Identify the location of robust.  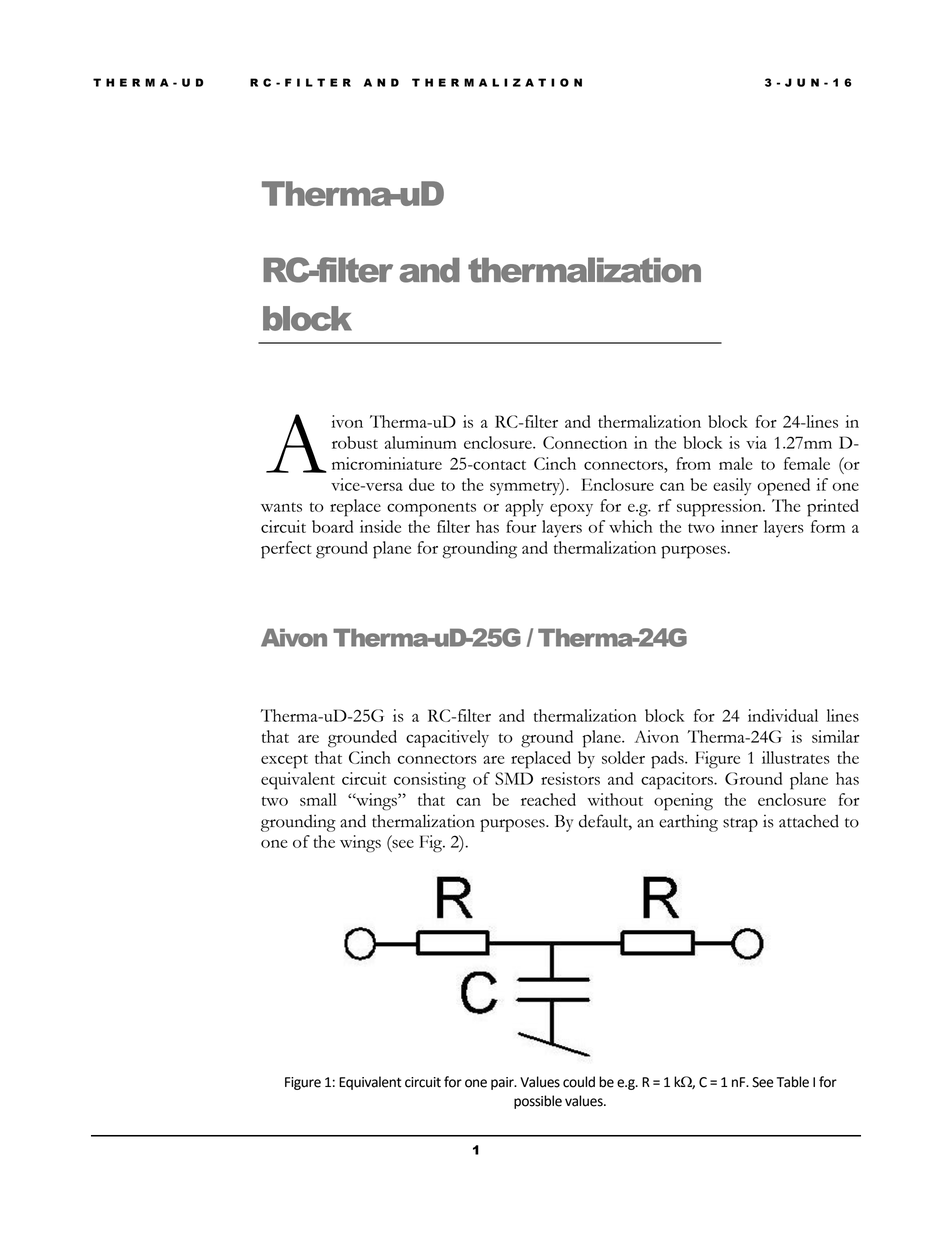
(355, 442).
